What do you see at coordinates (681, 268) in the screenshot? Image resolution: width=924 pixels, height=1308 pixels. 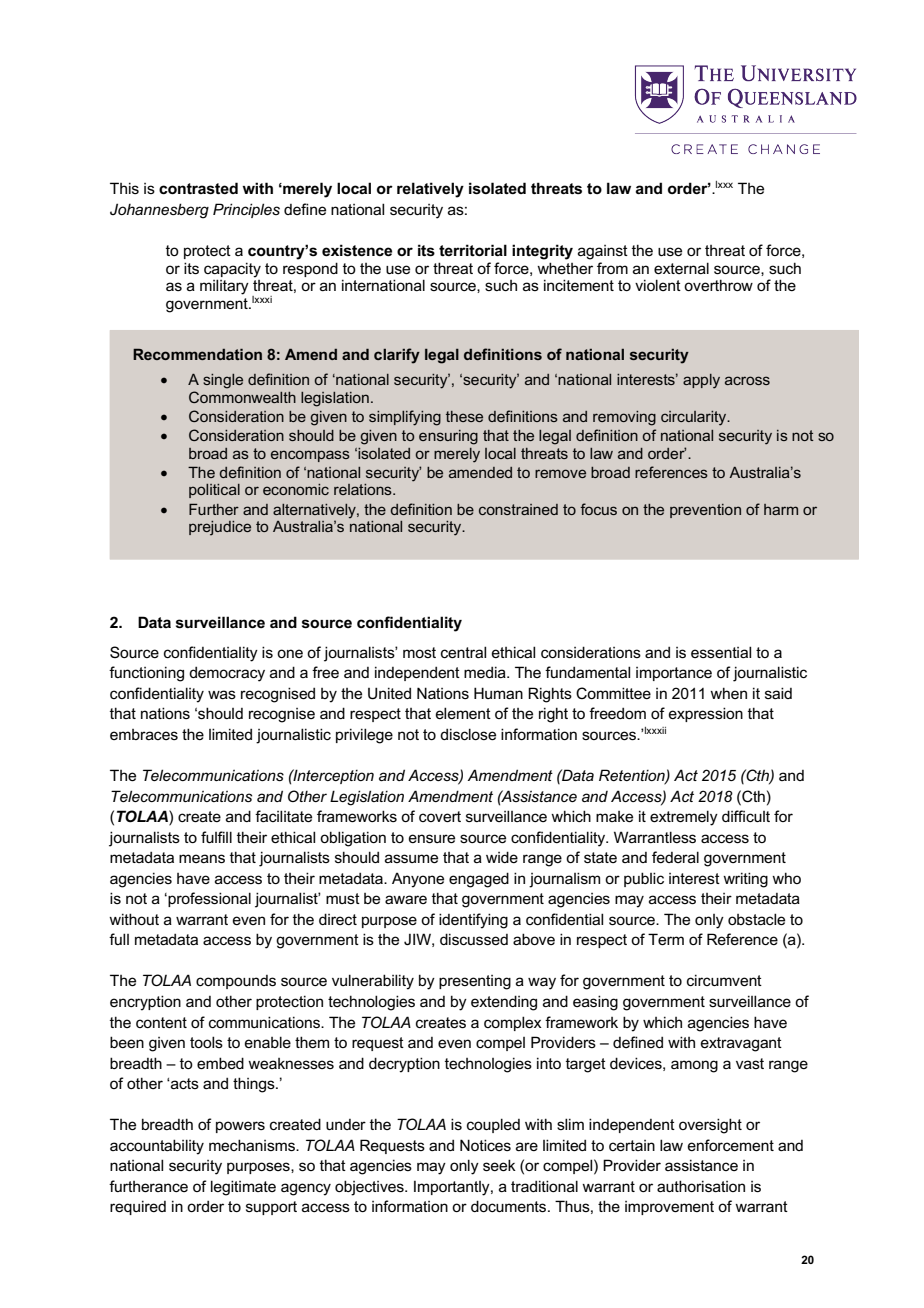 I see `external` at bounding box center [681, 268].
